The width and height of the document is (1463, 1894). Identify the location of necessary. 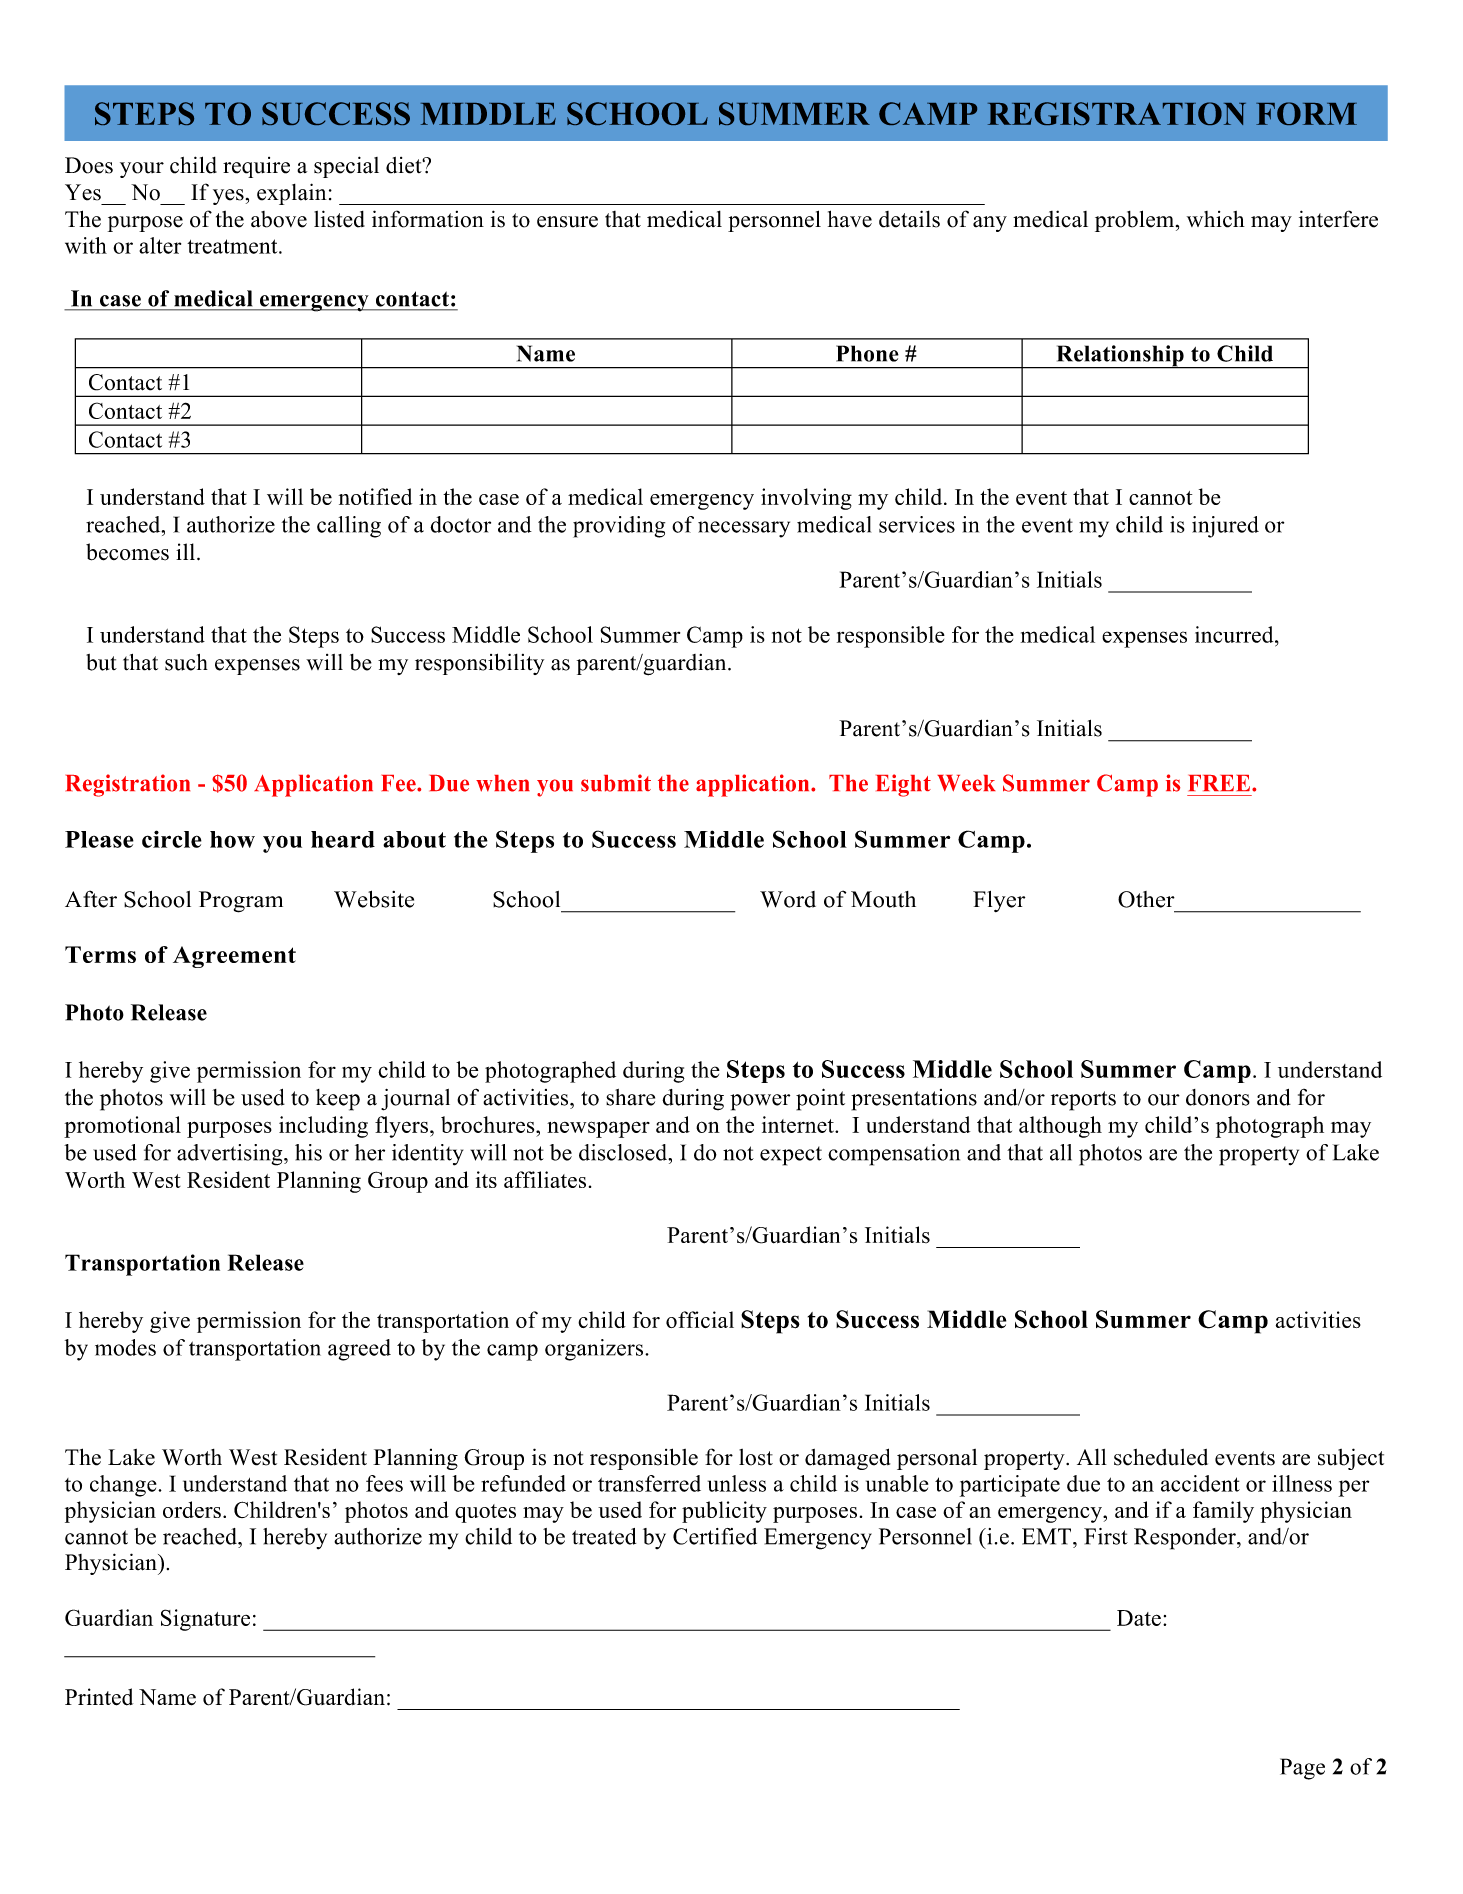
(744, 529).
